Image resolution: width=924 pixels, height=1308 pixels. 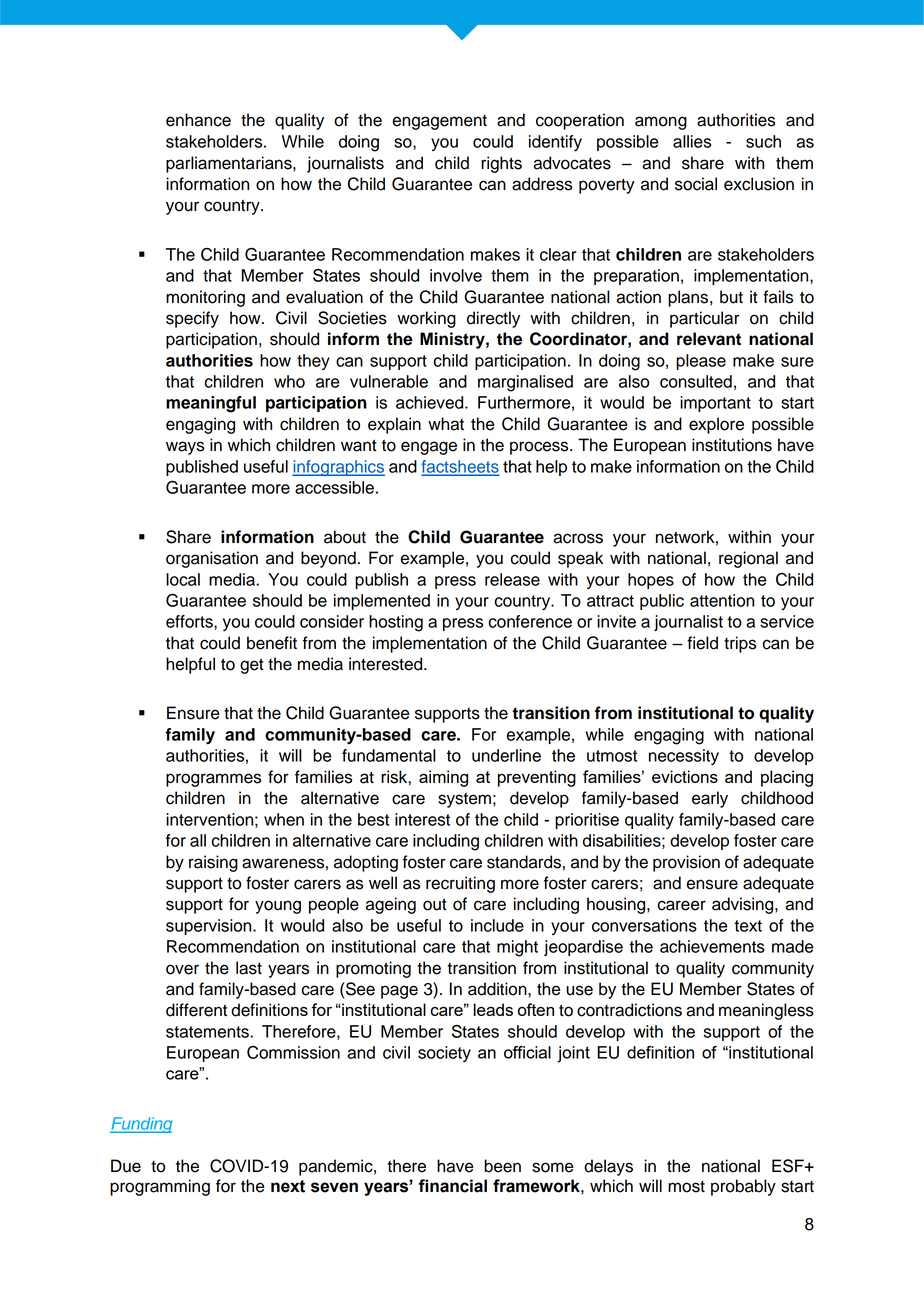 I want to click on hosting, so click(x=396, y=623).
